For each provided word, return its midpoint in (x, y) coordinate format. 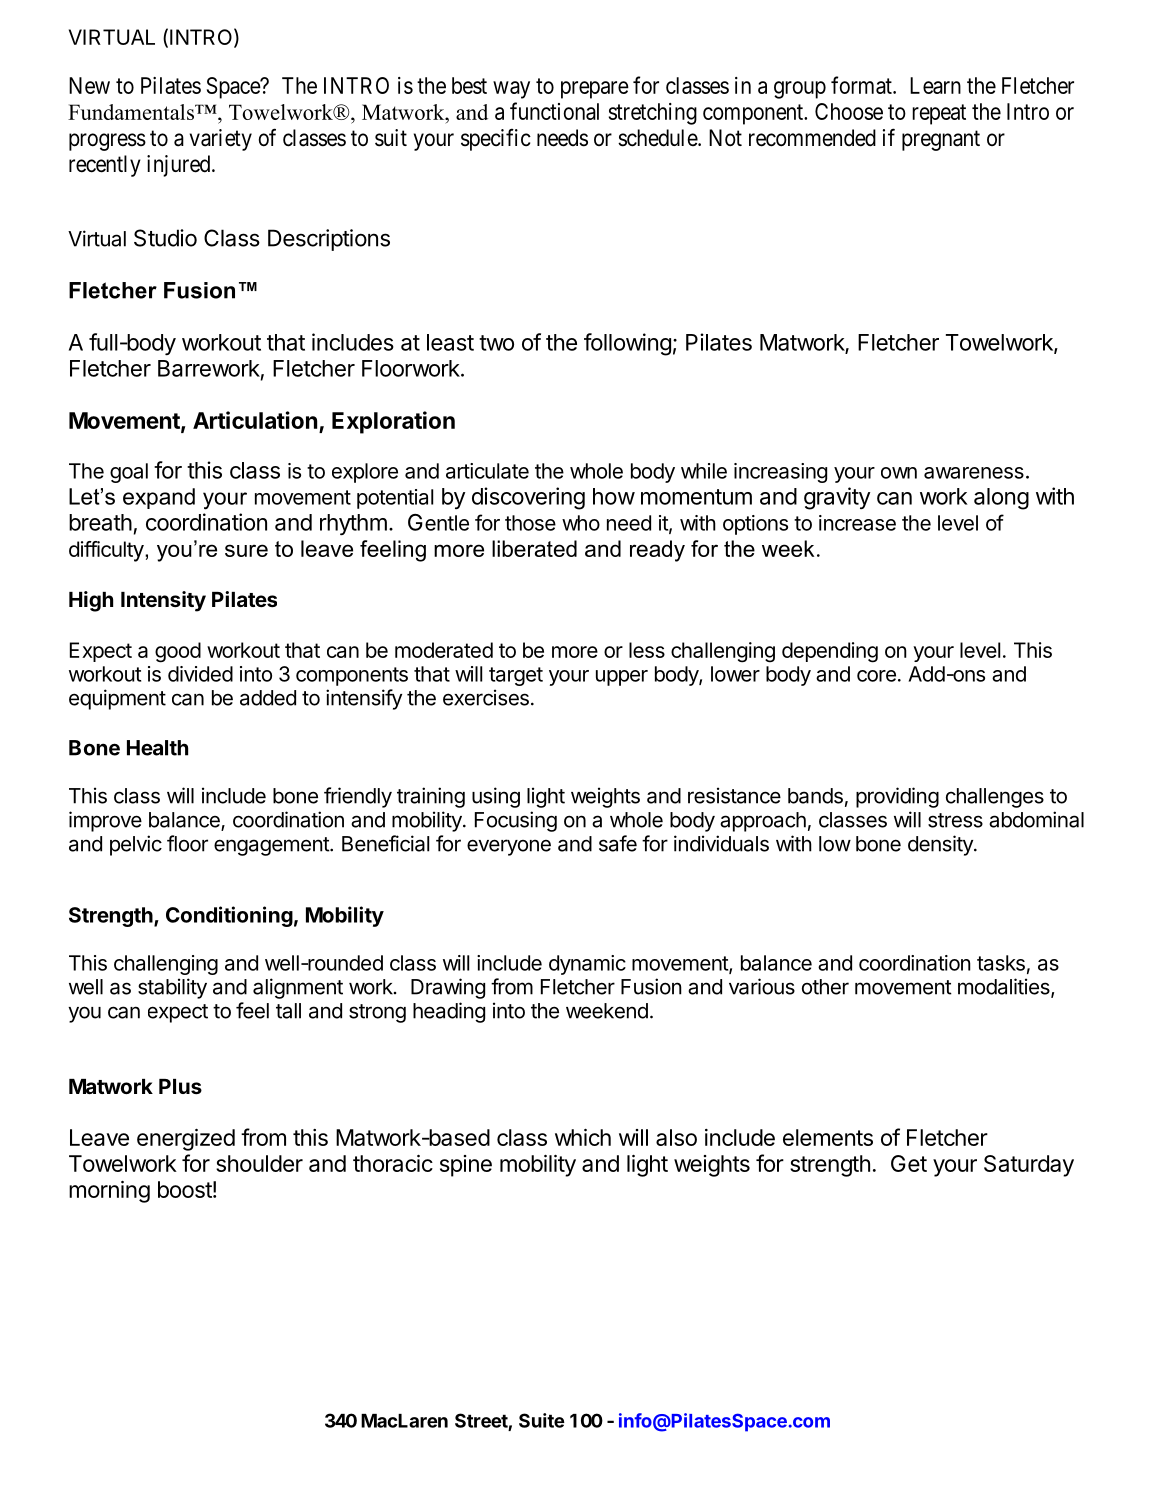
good (178, 652)
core (876, 676)
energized (186, 1140)
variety (221, 140)
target (516, 676)
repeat (939, 114)
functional (554, 111)
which (583, 1137)
